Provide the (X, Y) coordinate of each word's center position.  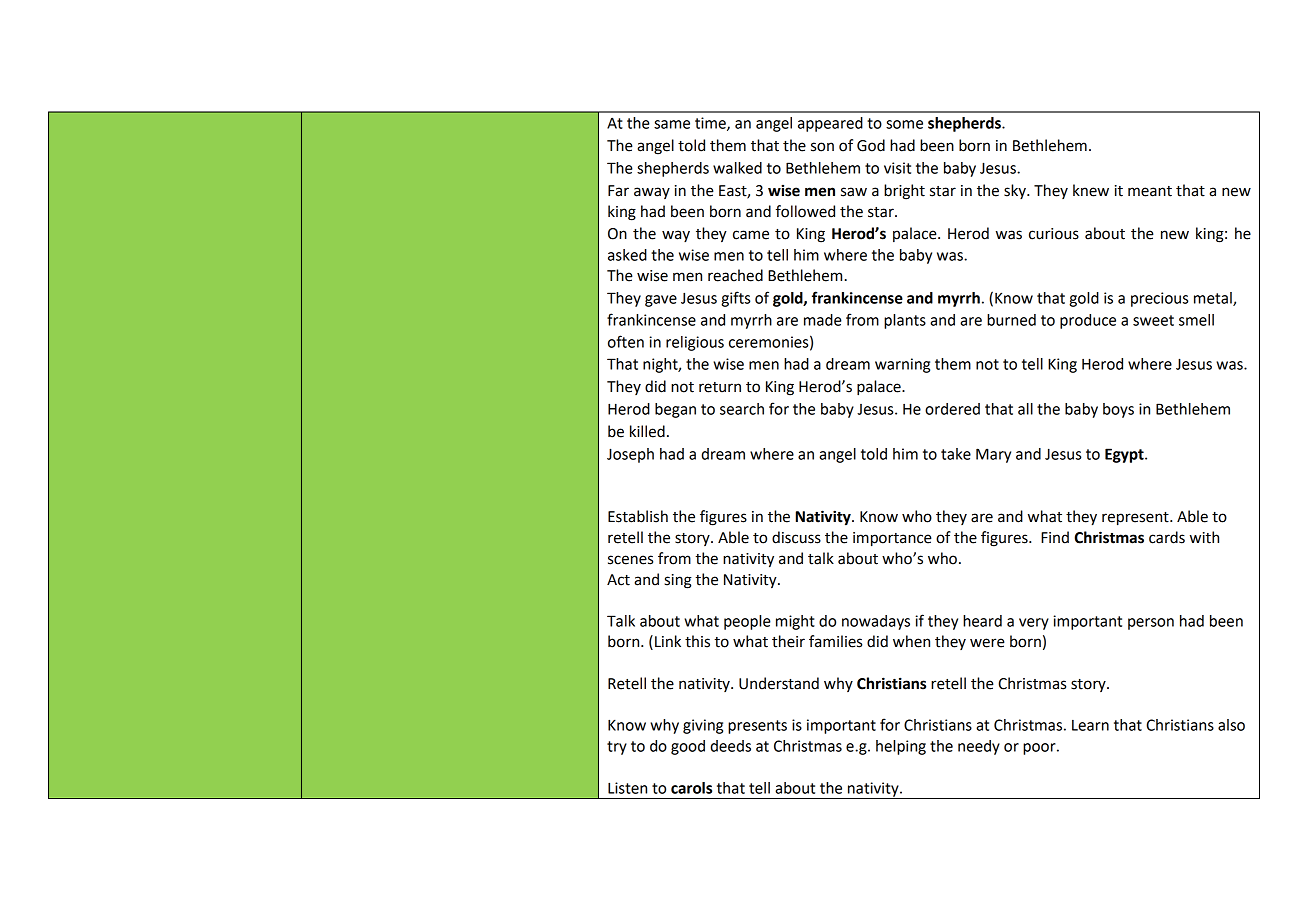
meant (1150, 191)
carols (691, 788)
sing (678, 581)
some (904, 124)
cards (1167, 537)
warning (902, 365)
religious (695, 343)
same (672, 124)
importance (892, 539)
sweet (1153, 320)
